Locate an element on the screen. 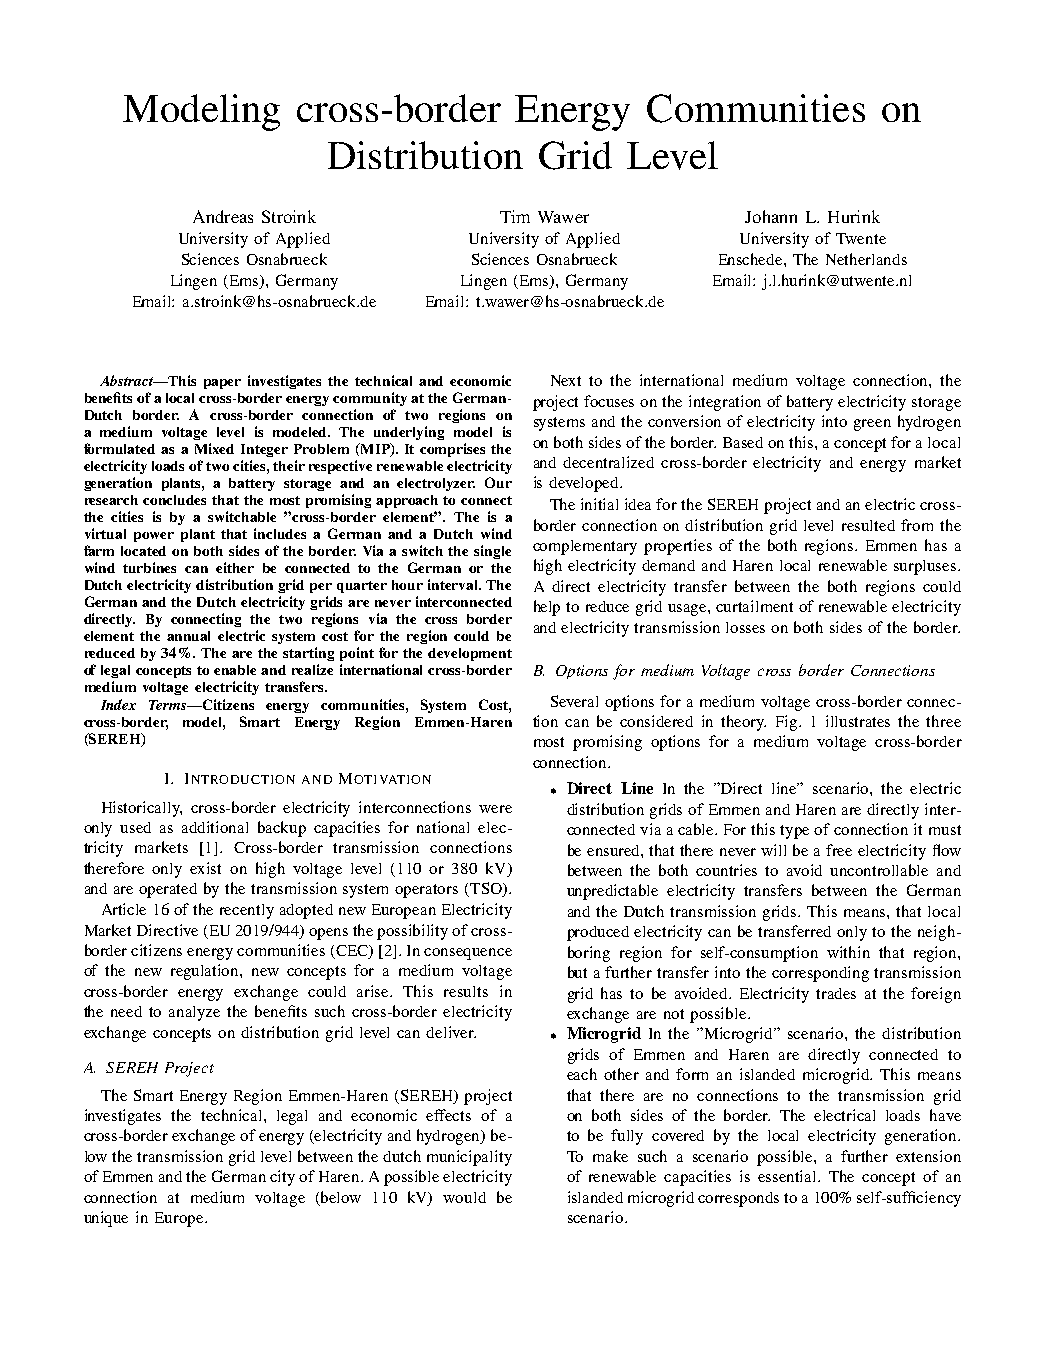 This screenshot has height=1352, width=1045. would is located at coordinates (464, 1197).
